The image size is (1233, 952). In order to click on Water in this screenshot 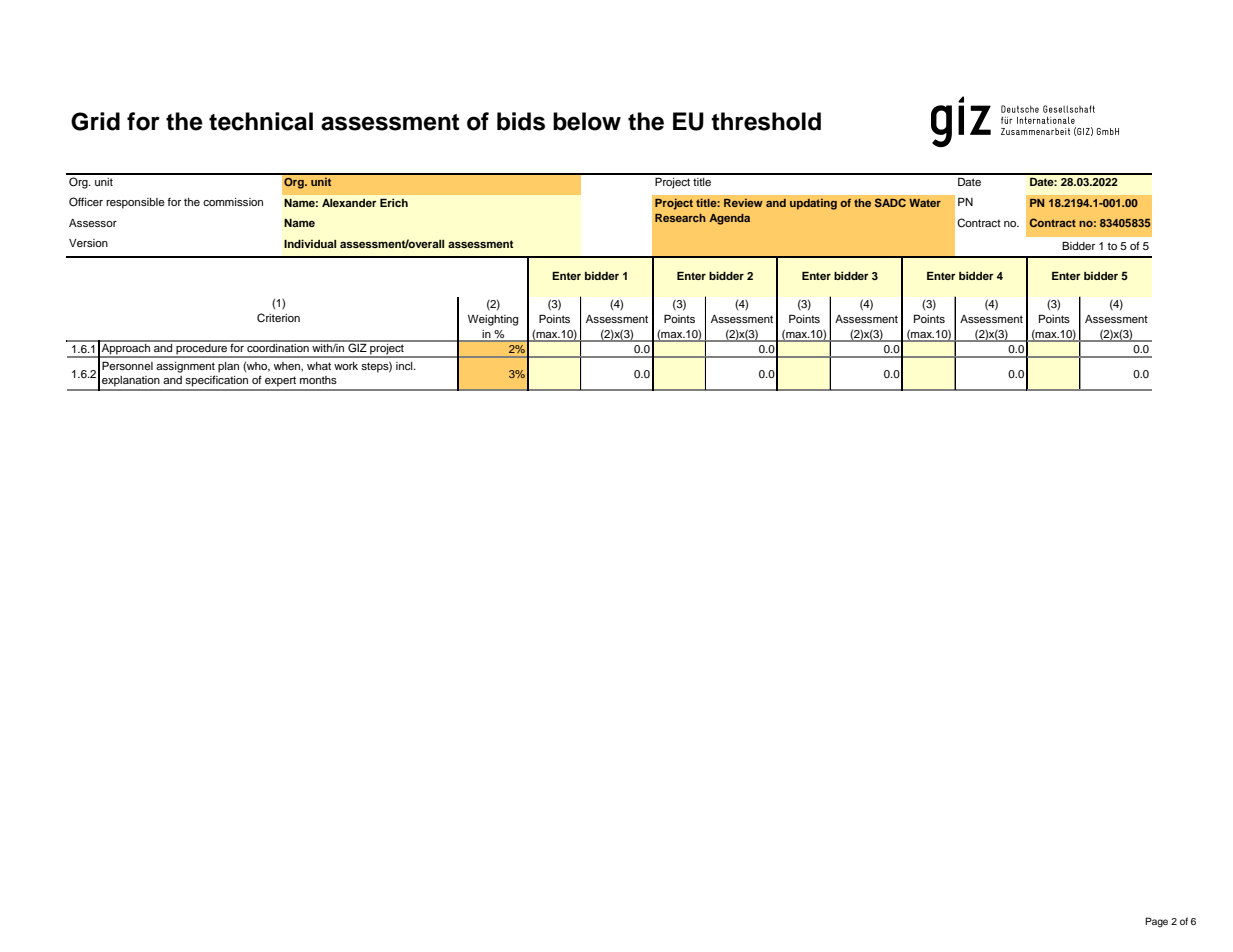, I will do `click(925, 203)`.
